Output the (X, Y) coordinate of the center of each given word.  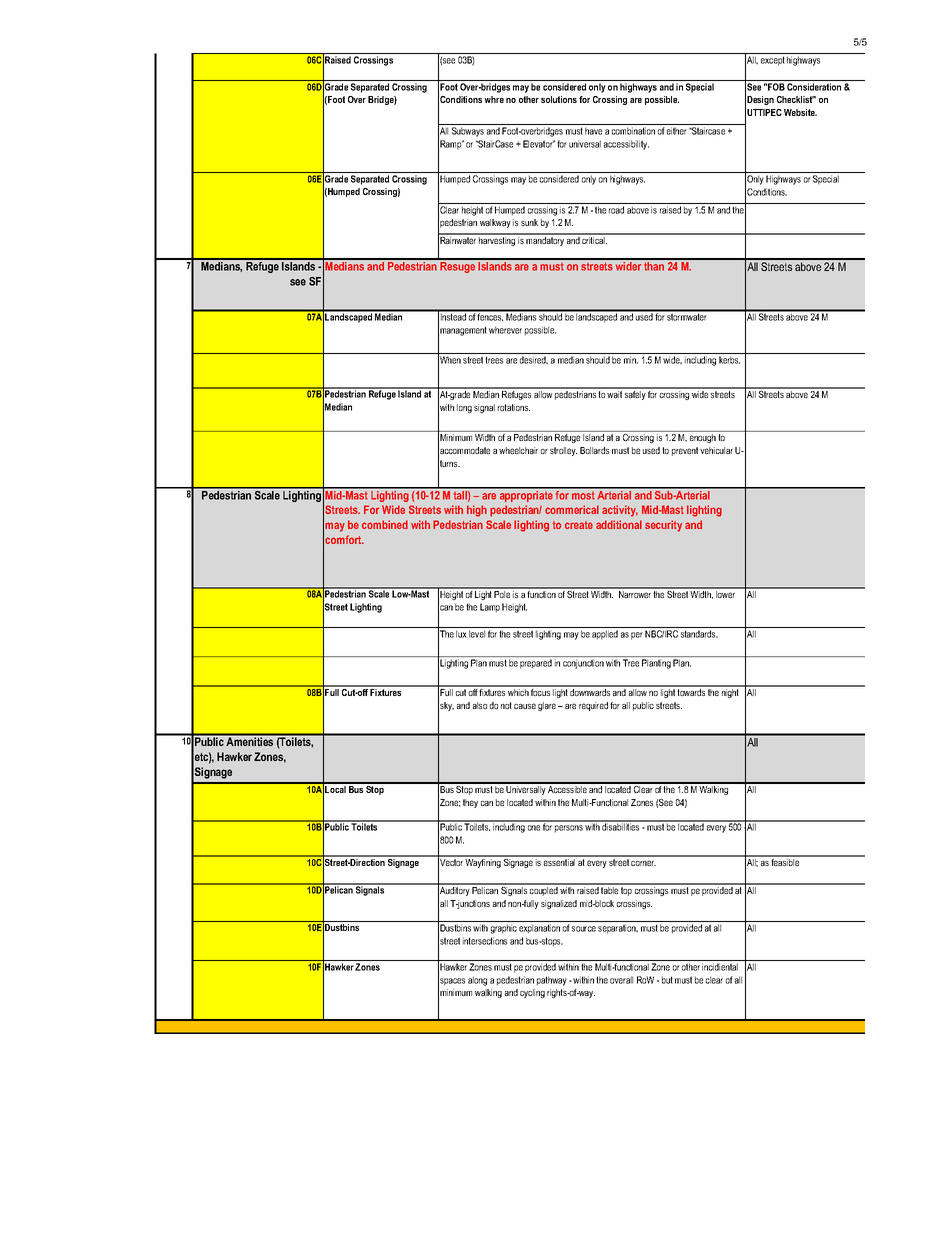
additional (619, 524)
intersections (485, 941)
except (773, 60)
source (584, 929)
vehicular (716, 450)
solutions (559, 99)
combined (385, 524)
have (593, 131)
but (667, 980)
